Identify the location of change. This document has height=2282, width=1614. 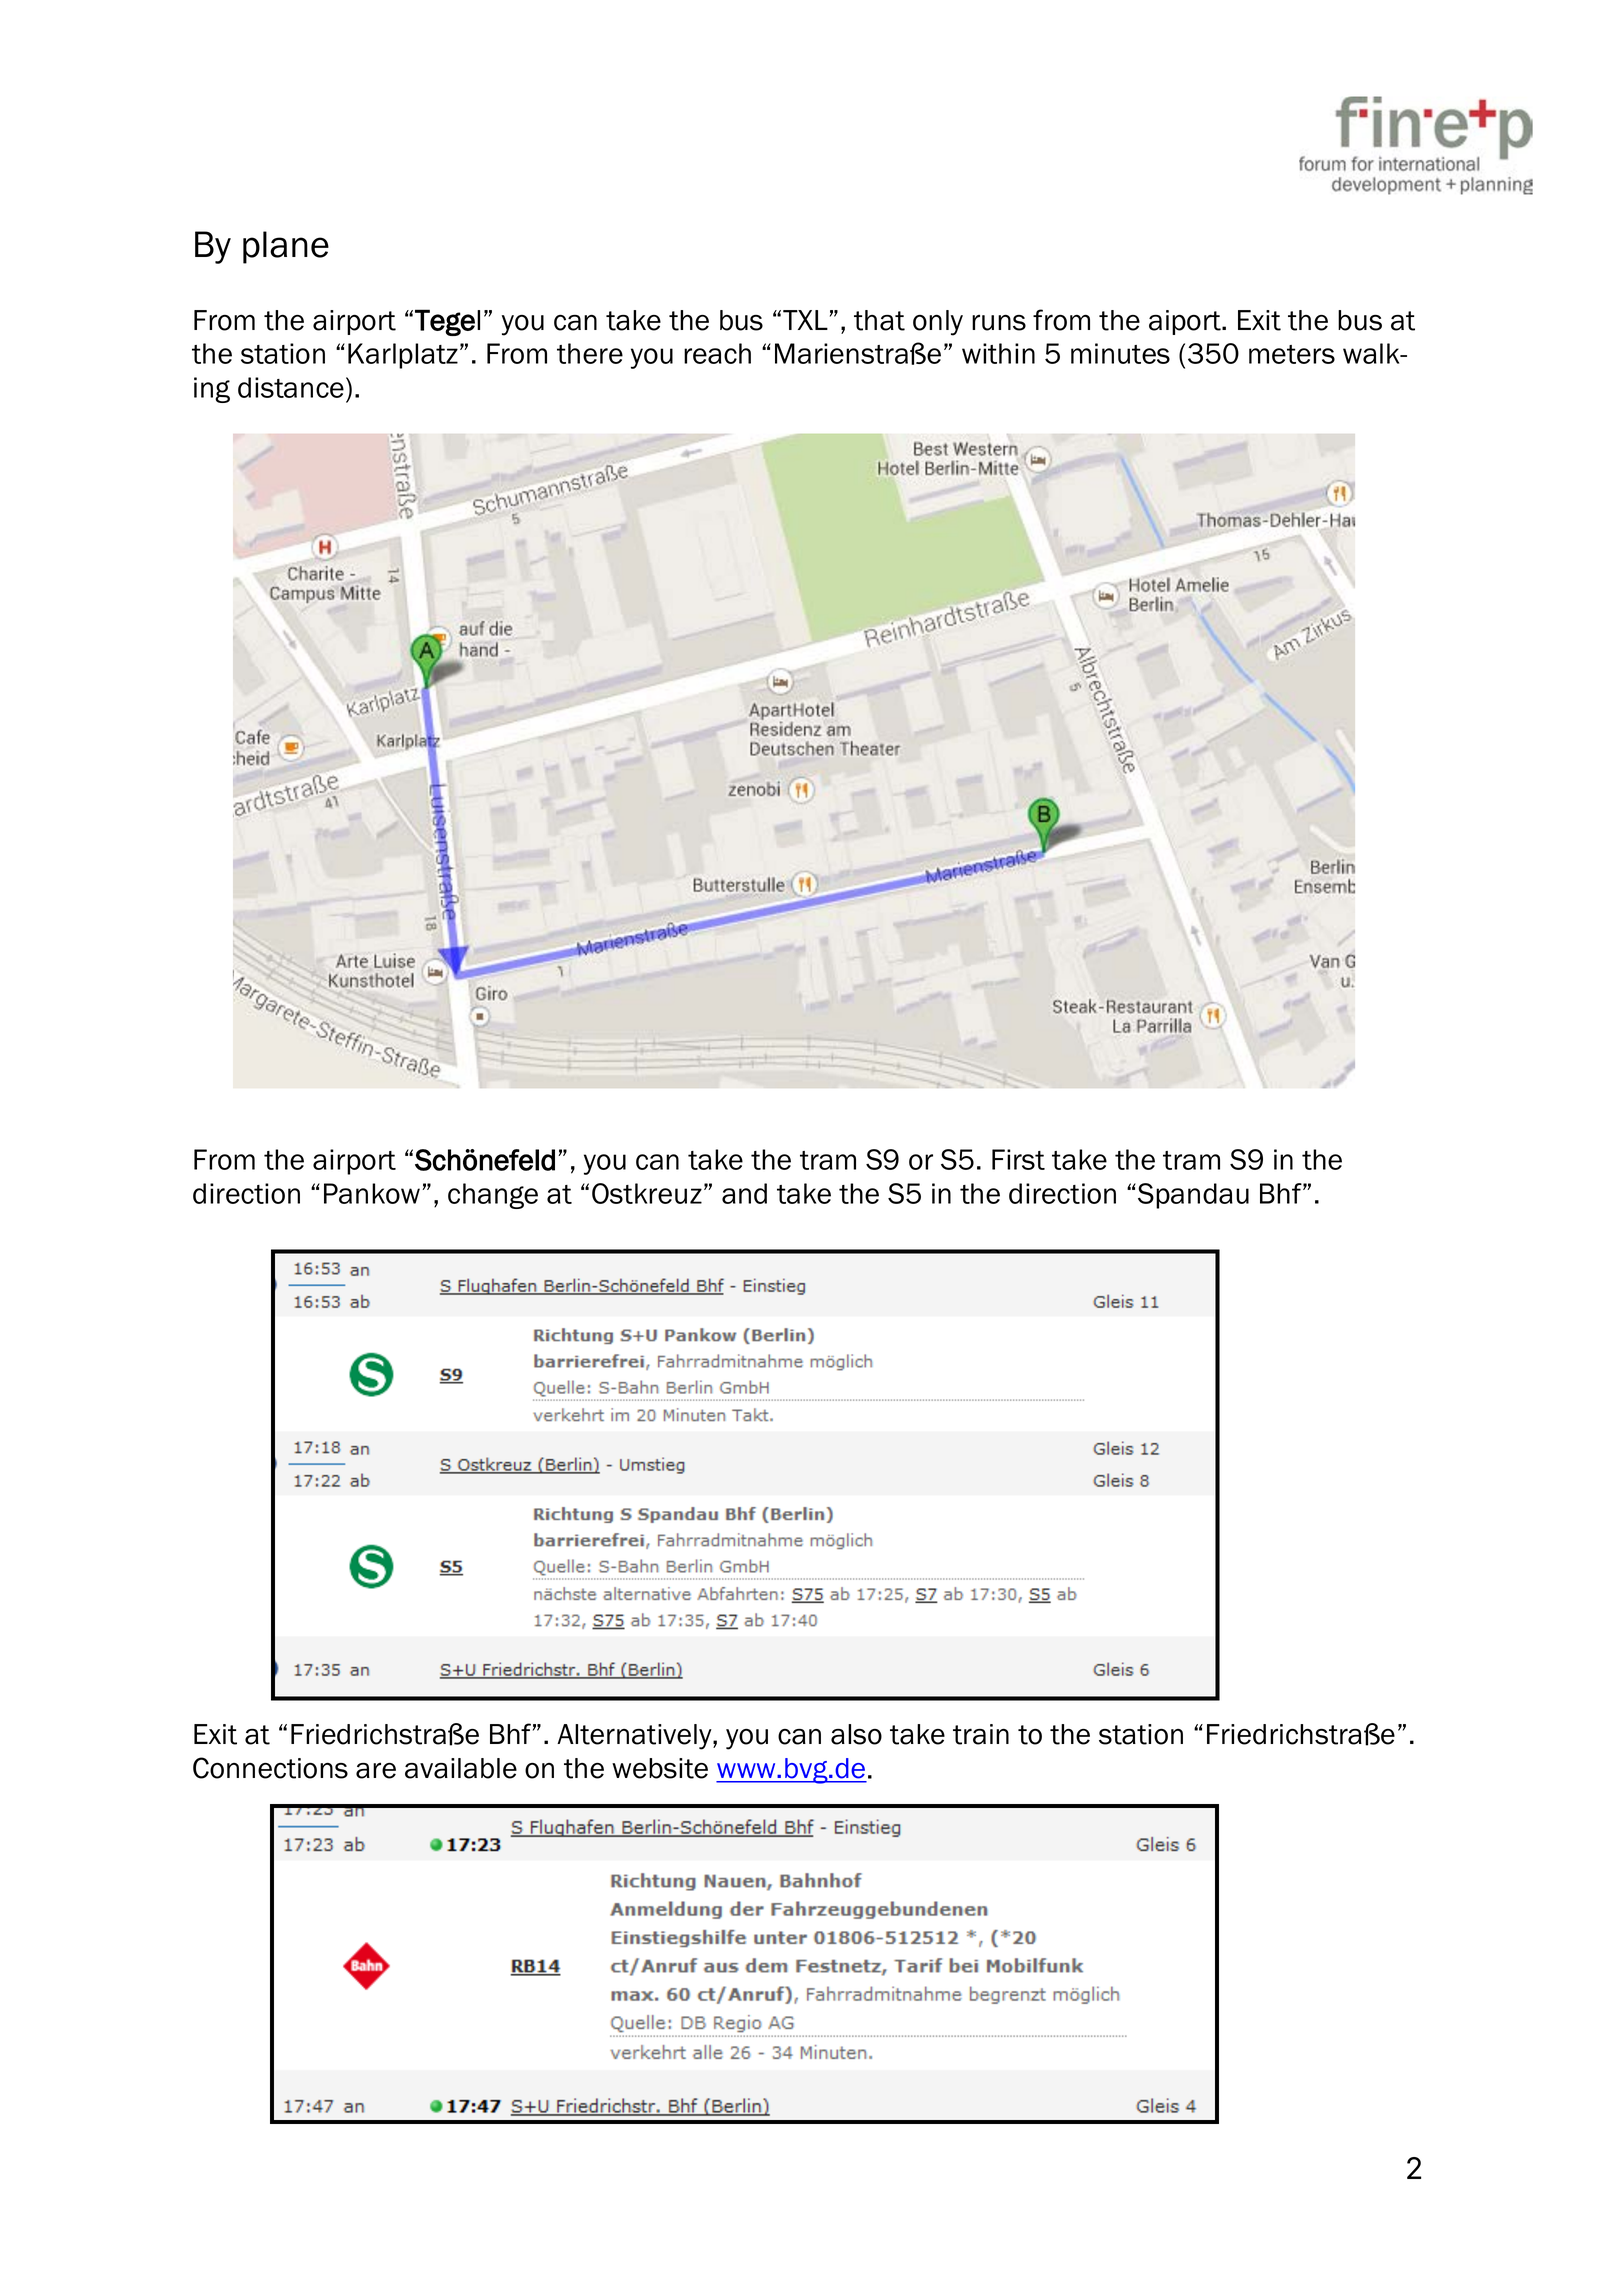
(493, 1196).
